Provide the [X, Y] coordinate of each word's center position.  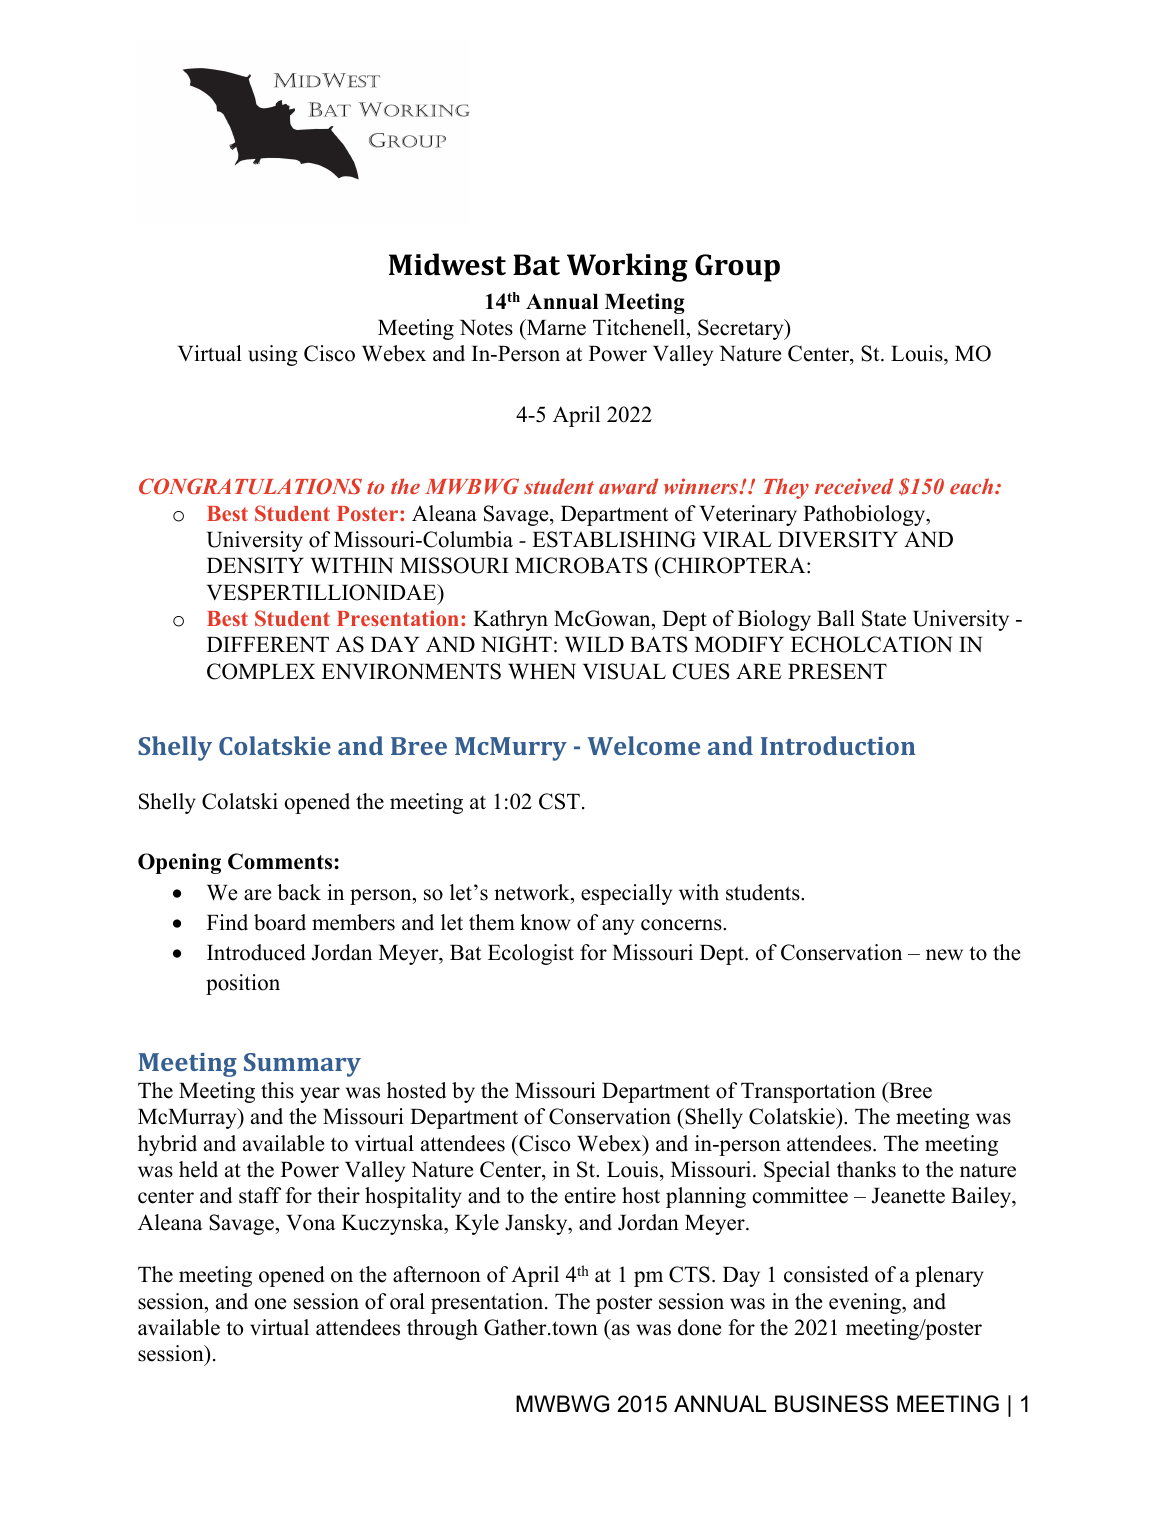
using [273, 355]
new [944, 955]
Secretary [742, 329]
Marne [555, 327]
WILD [594, 644]
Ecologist [531, 954]
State [884, 618]
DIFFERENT [268, 644]
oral [407, 1301]
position [243, 984]
